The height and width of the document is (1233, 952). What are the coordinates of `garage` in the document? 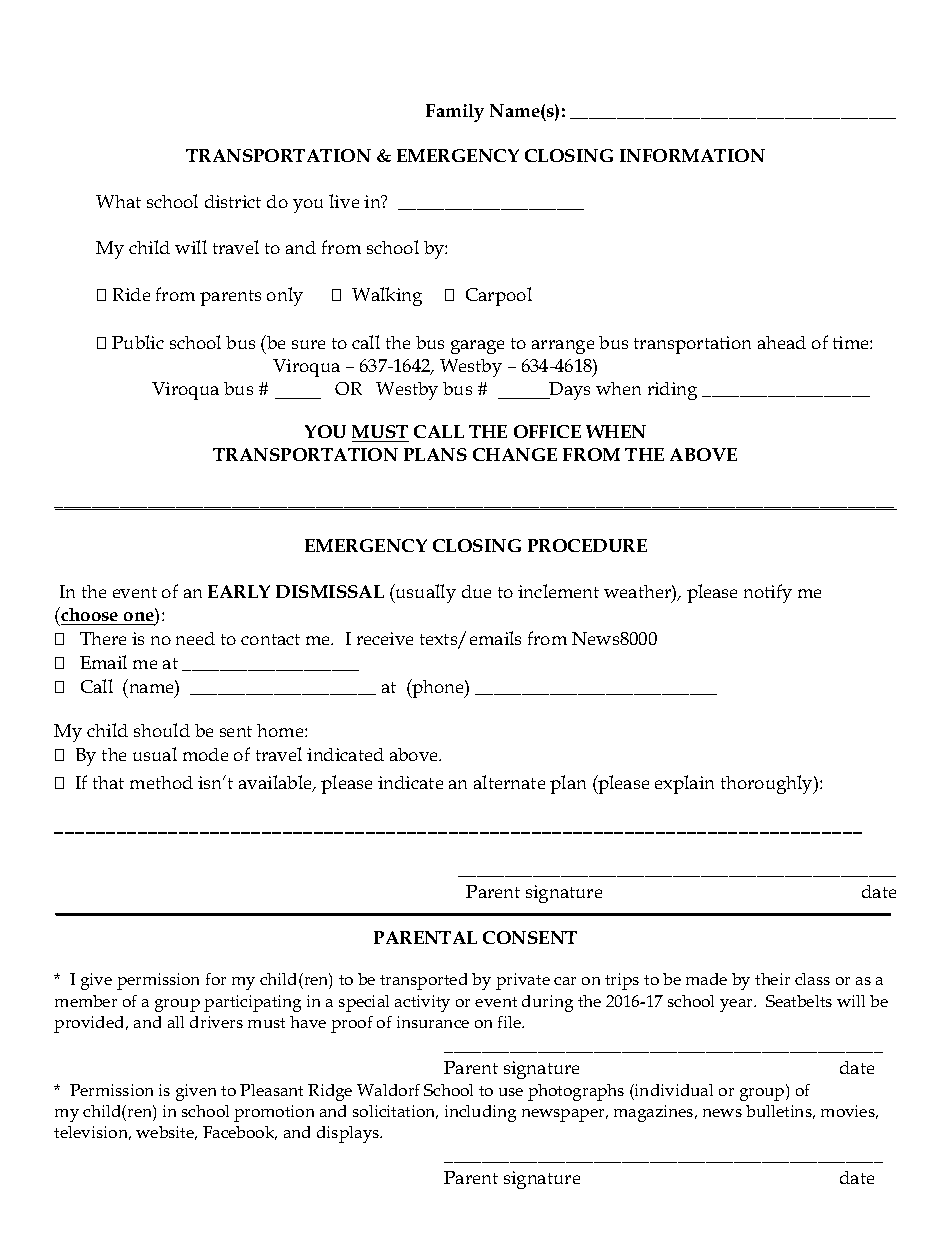 It's located at (477, 347).
